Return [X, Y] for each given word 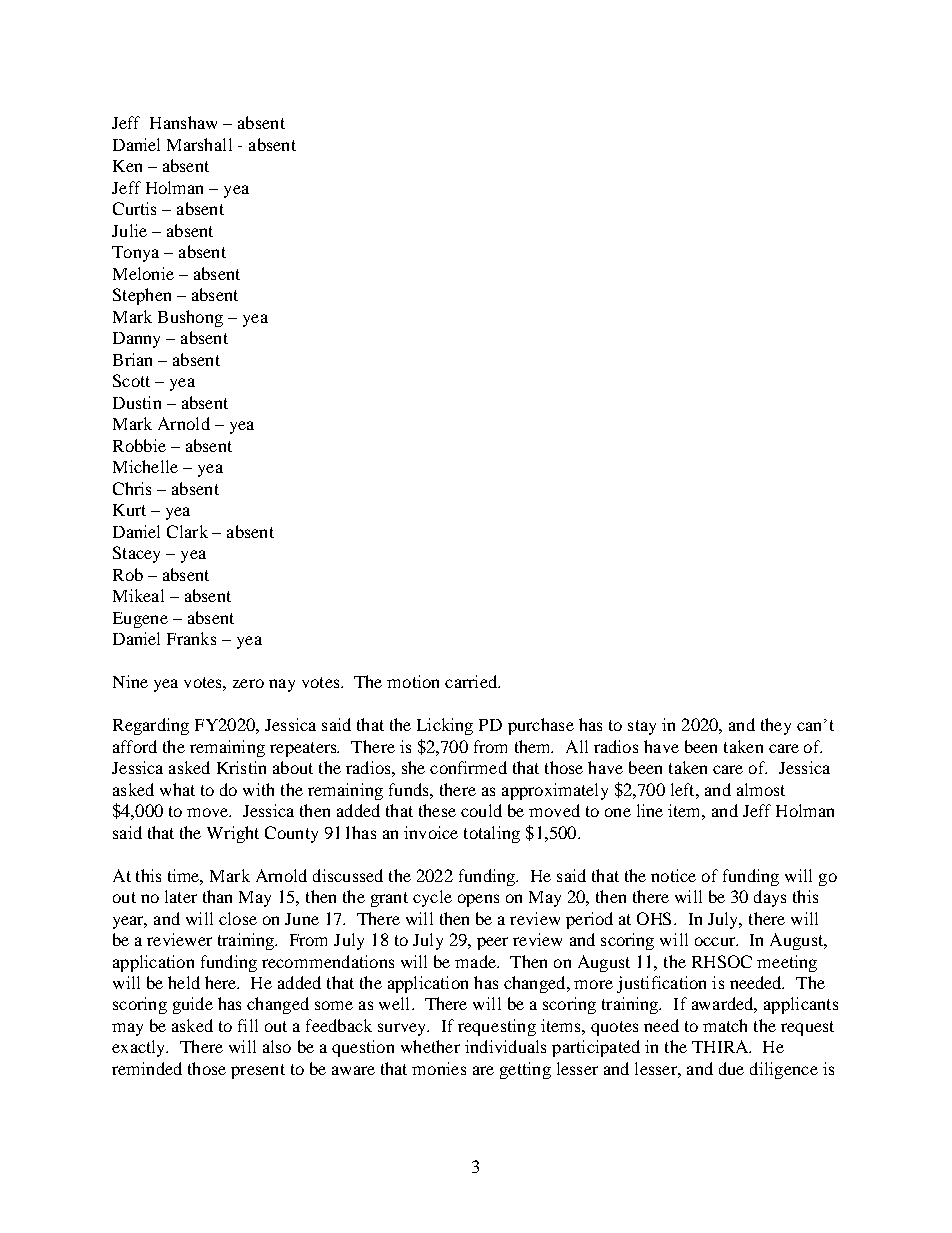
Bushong [190, 318]
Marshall [199, 144]
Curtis [134, 208]
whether [430, 1046]
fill [248, 1025]
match [725, 1025]
